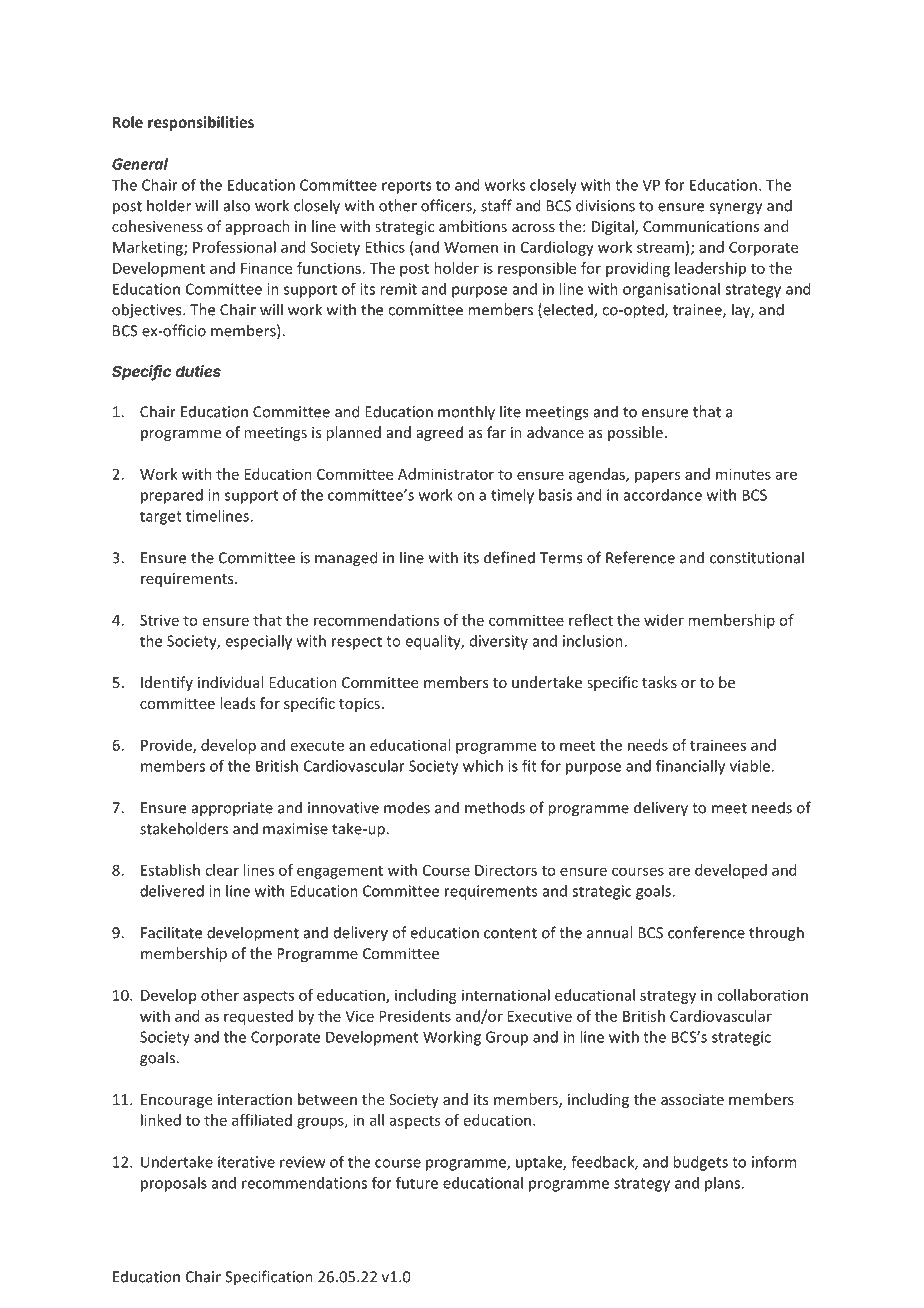 The image size is (924, 1308). Describe the element at coordinates (700, 1163) in the image. I see `budgets` at that location.
